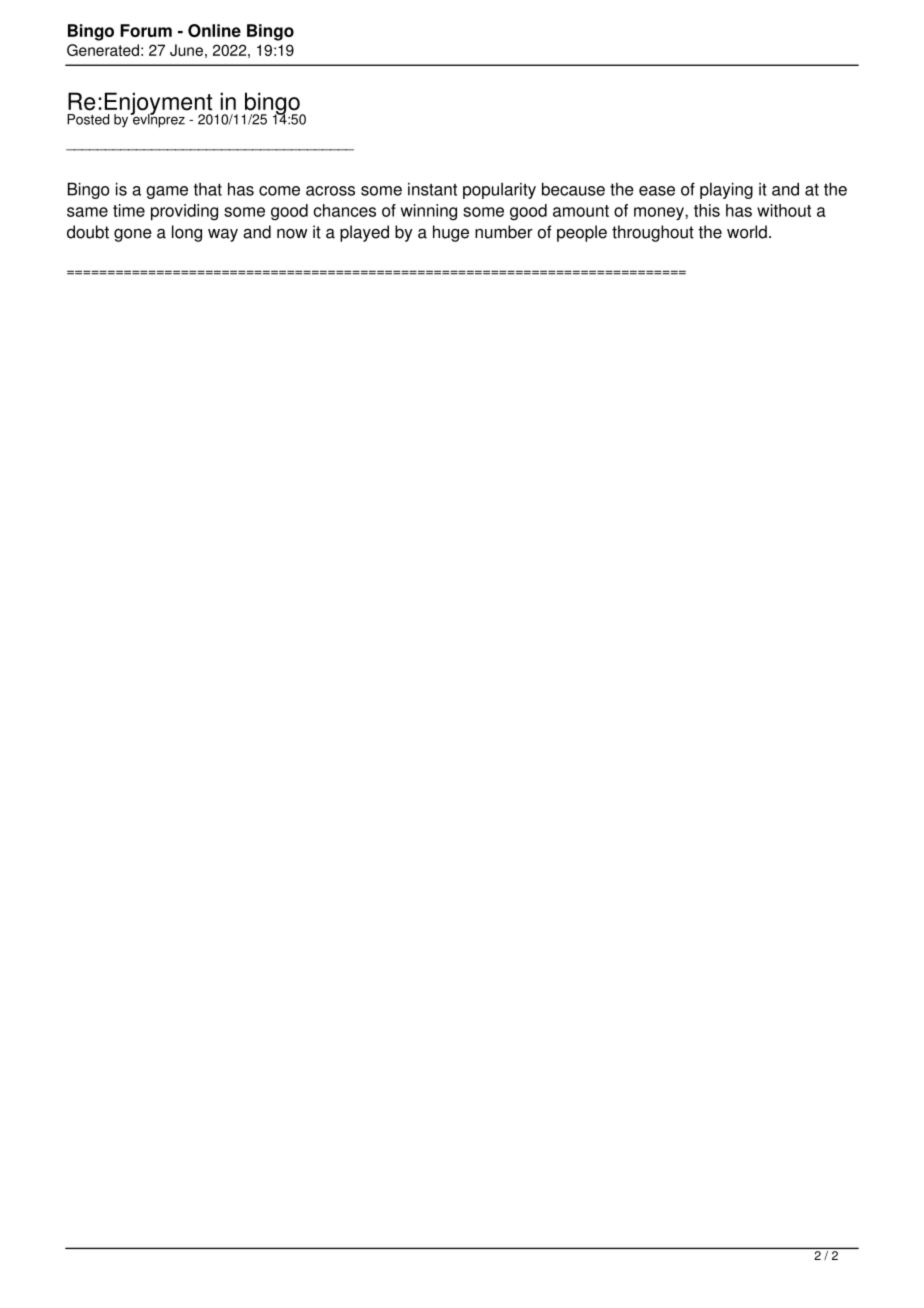  Describe the element at coordinates (432, 189) in the document. I see `instant` at that location.
